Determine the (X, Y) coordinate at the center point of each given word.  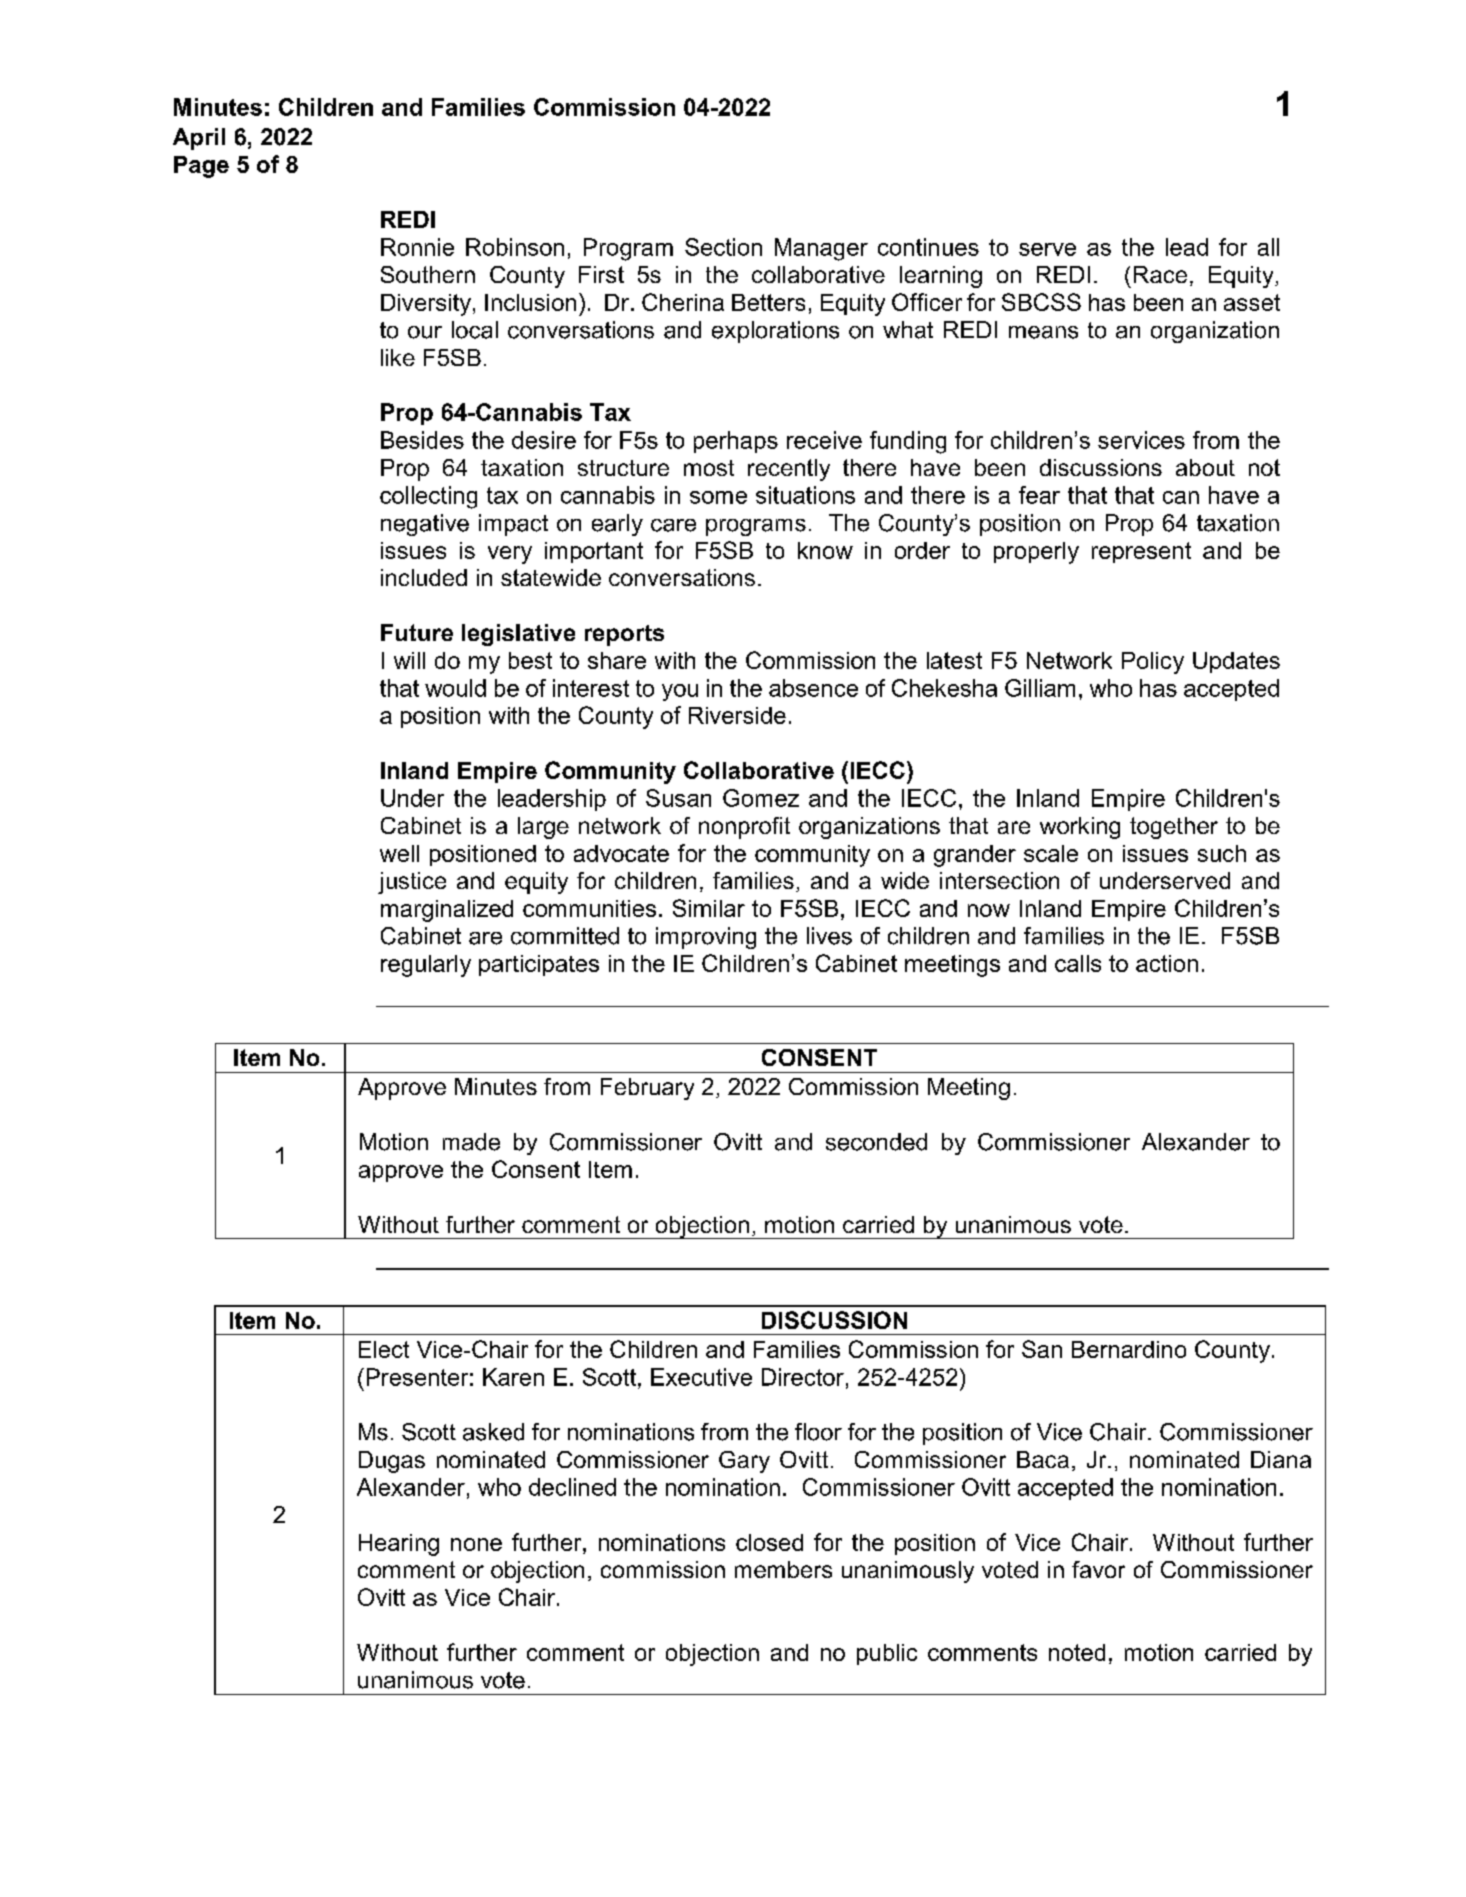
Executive (701, 1377)
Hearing (399, 1545)
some (718, 497)
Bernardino (1129, 1349)
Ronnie (417, 247)
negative (425, 525)
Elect (384, 1349)
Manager (821, 249)
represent (1141, 552)
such (1222, 853)
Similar (709, 908)
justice (412, 883)
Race (1160, 274)
